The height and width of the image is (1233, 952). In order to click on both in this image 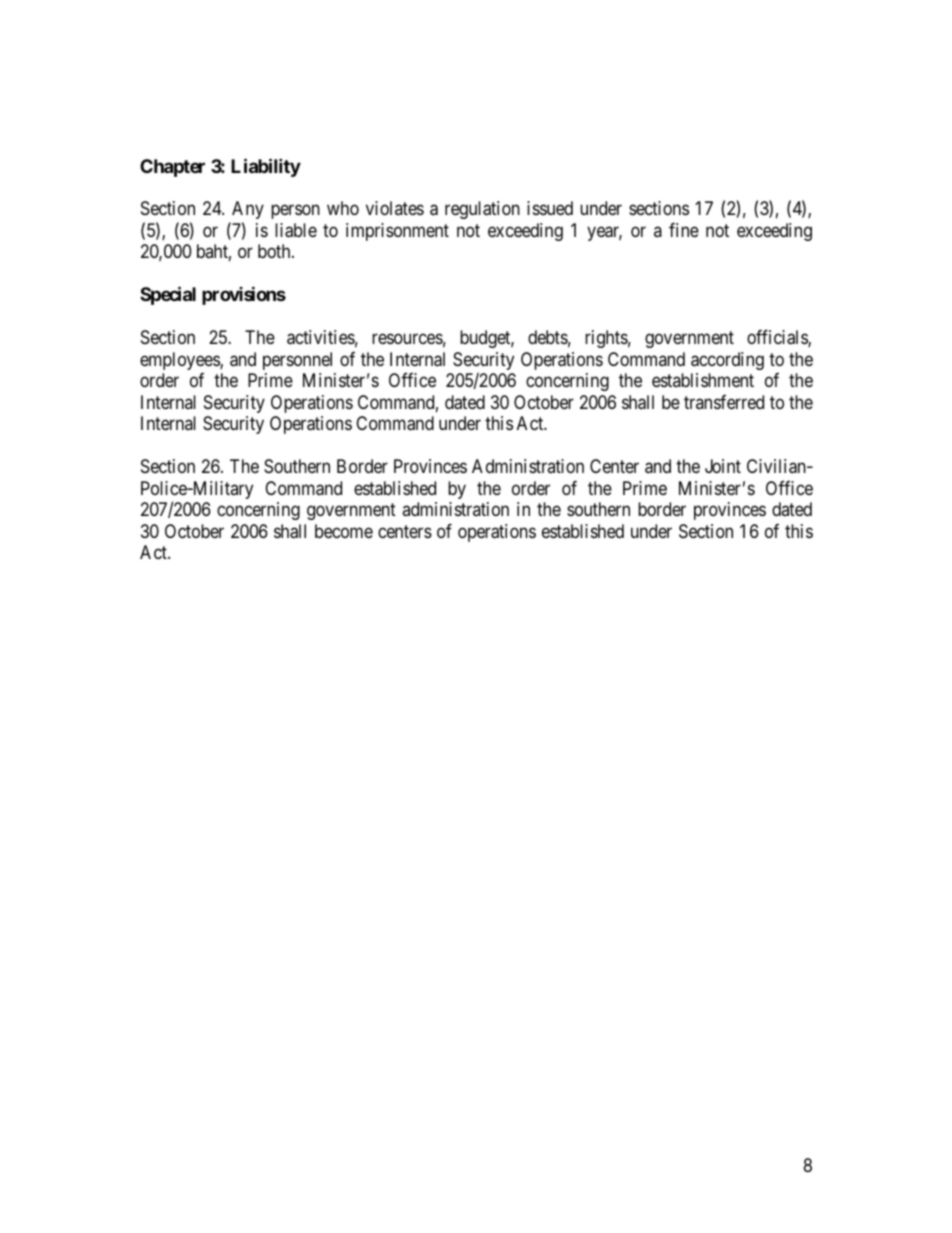, I will do `click(275, 251)`.
